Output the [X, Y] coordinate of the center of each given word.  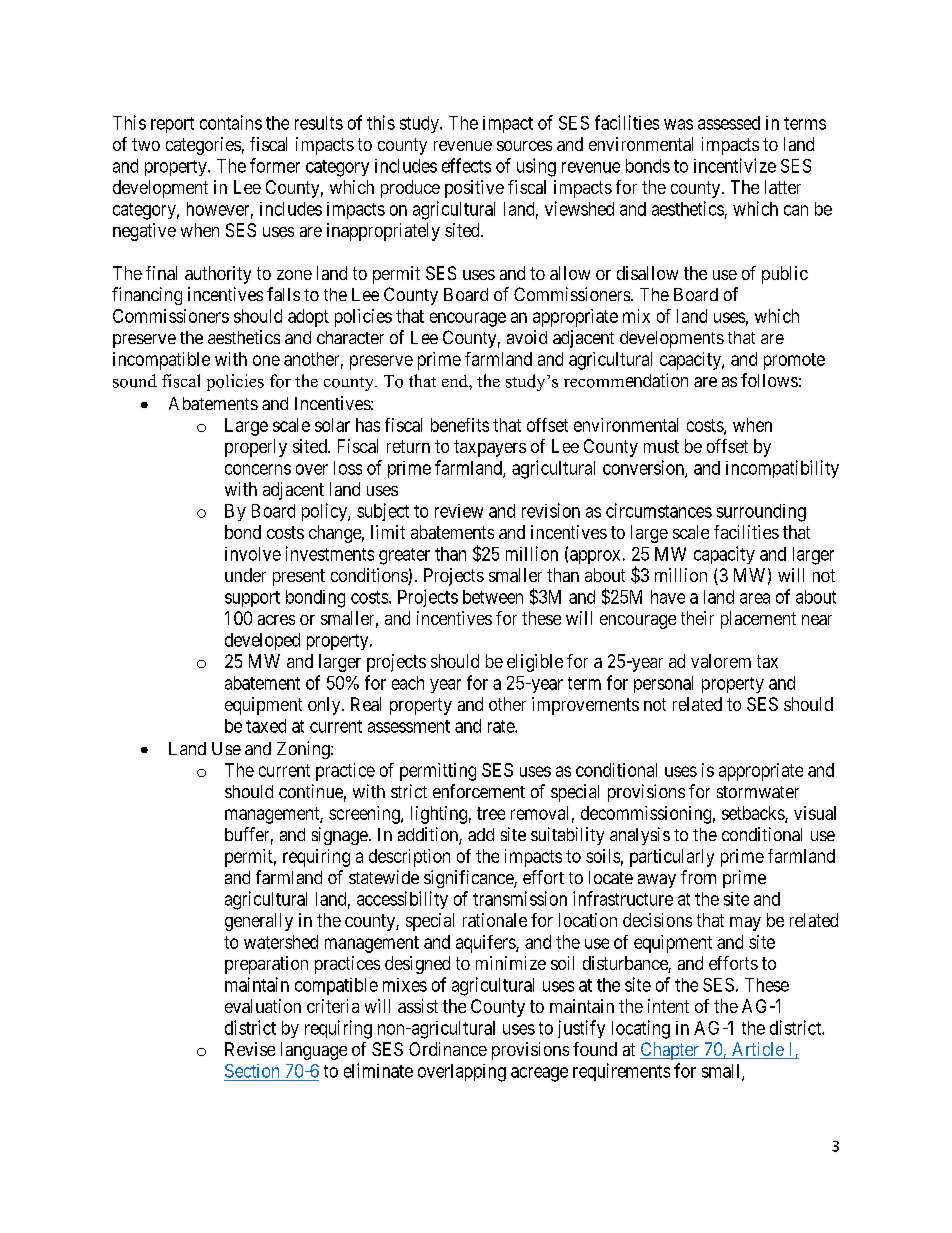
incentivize [735, 165]
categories [203, 146]
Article [757, 1050]
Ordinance [448, 1049]
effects [466, 165]
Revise [250, 1049]
